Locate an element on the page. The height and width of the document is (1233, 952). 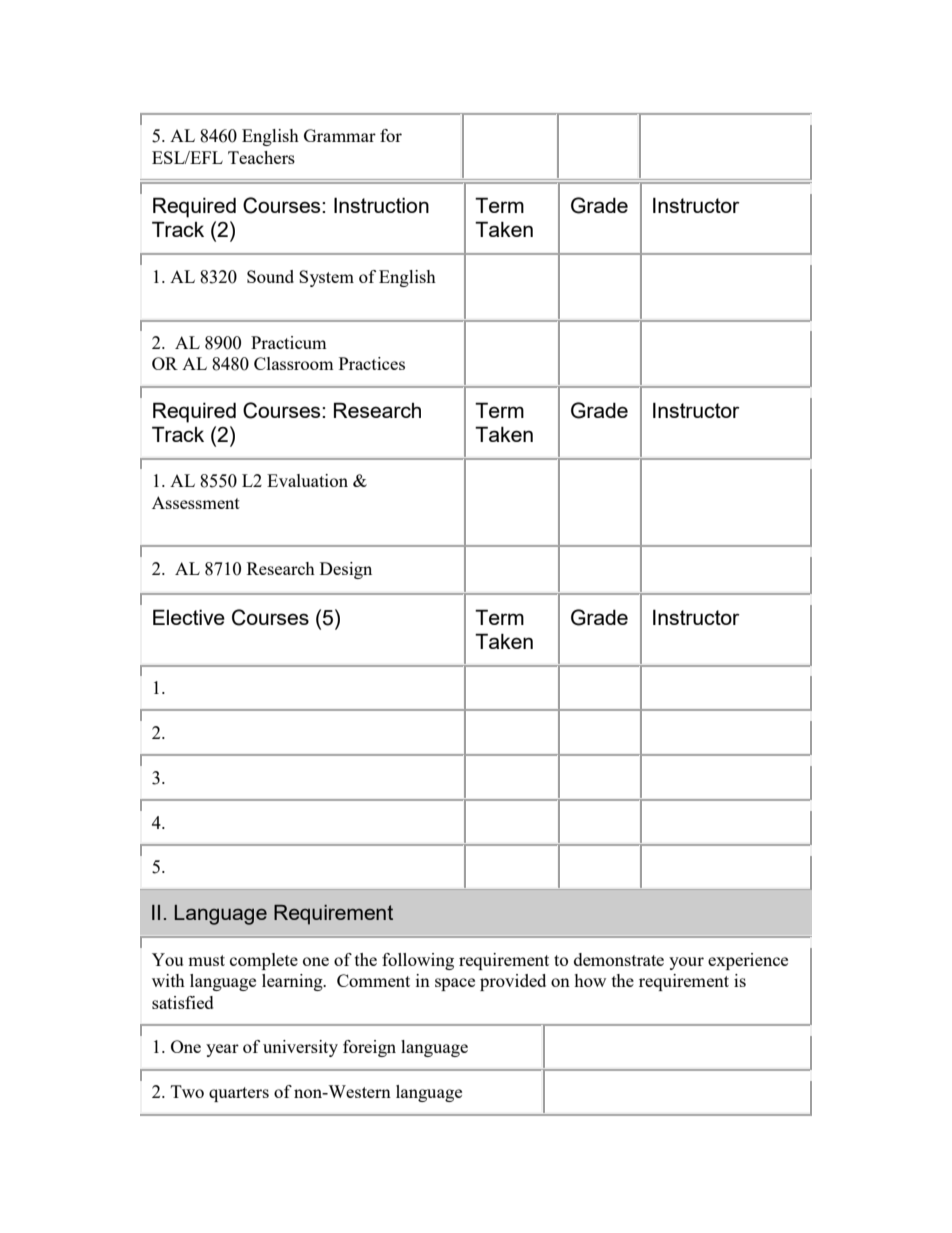
Evaluation is located at coordinates (307, 480).
